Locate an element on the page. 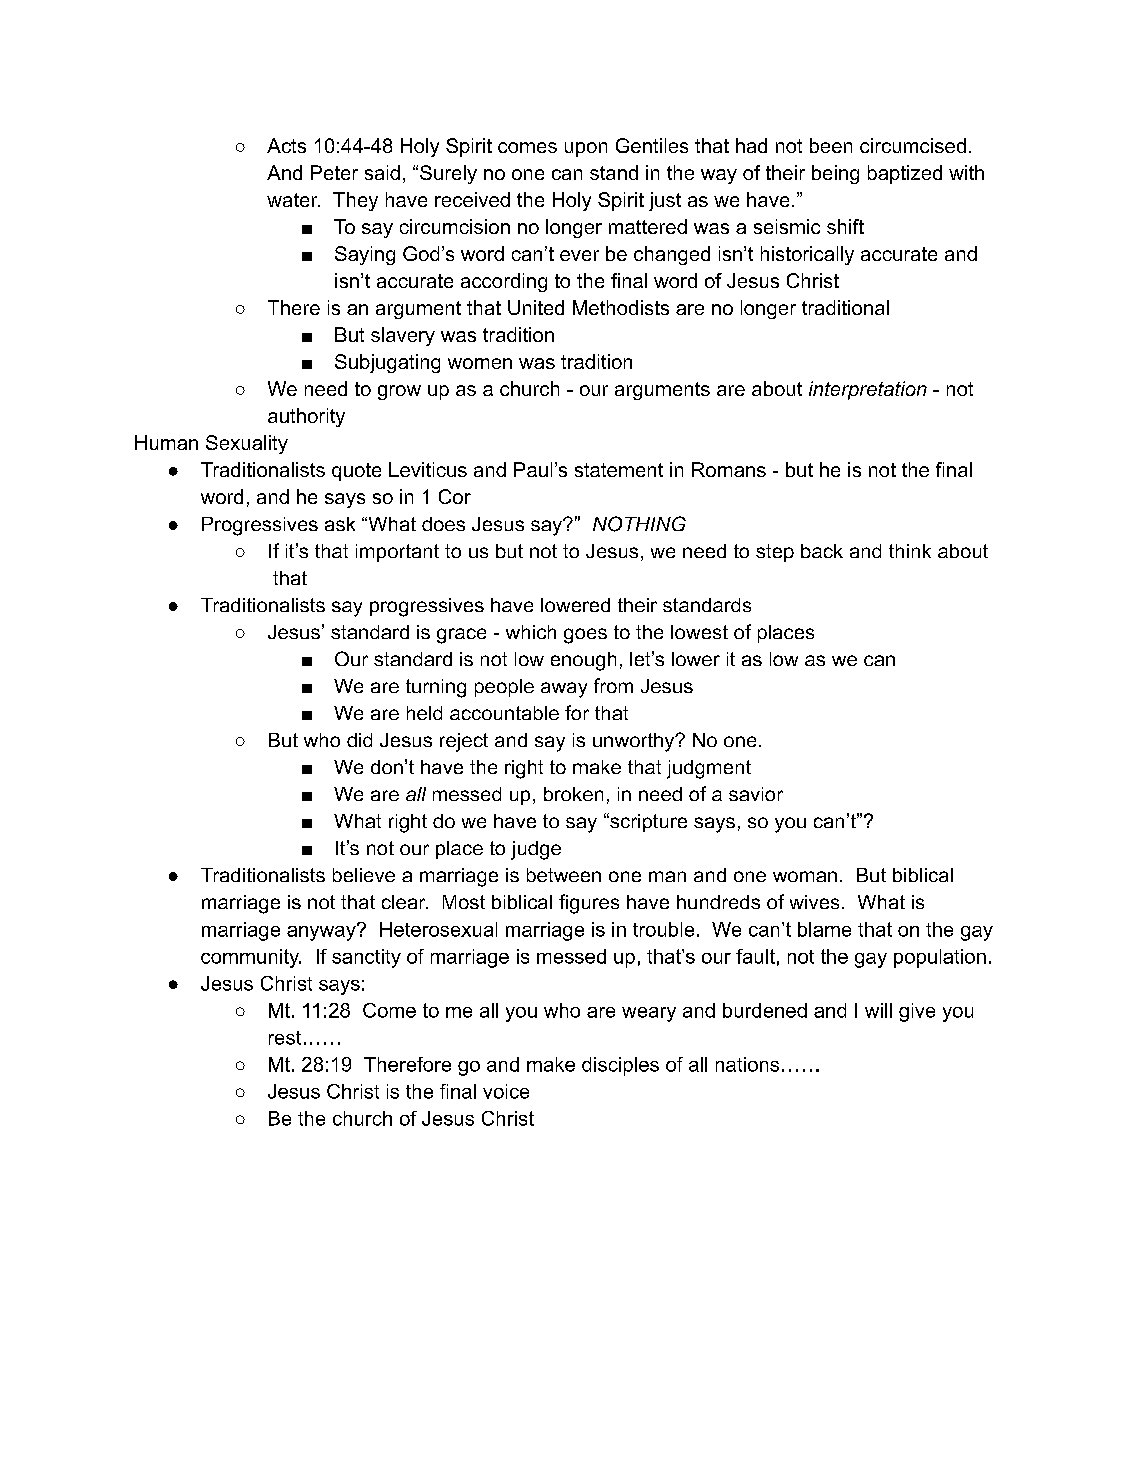 This page has width=1136, height=1471. interpretation is located at coordinates (868, 390).
